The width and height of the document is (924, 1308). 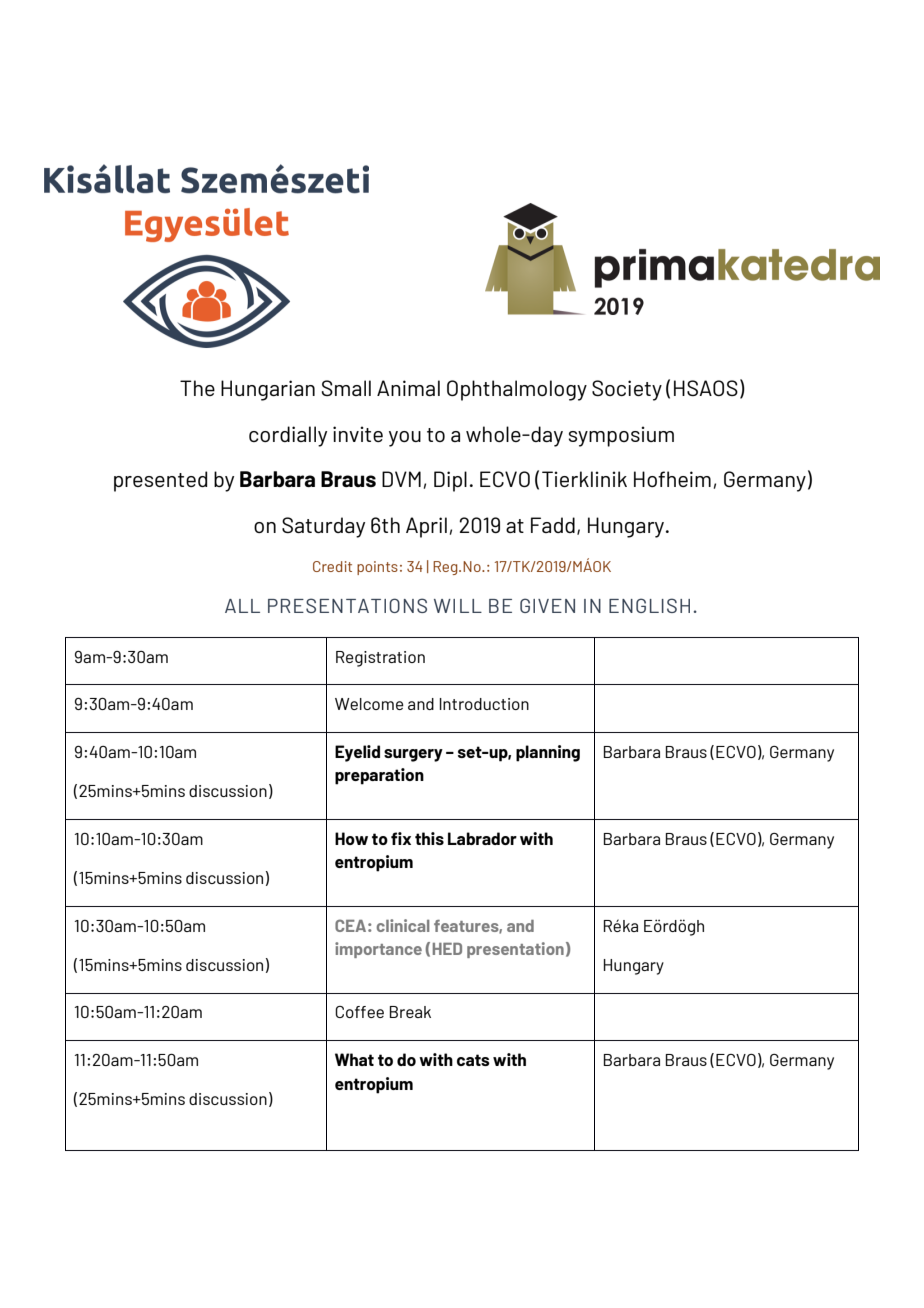 I want to click on April, so click(x=426, y=527).
